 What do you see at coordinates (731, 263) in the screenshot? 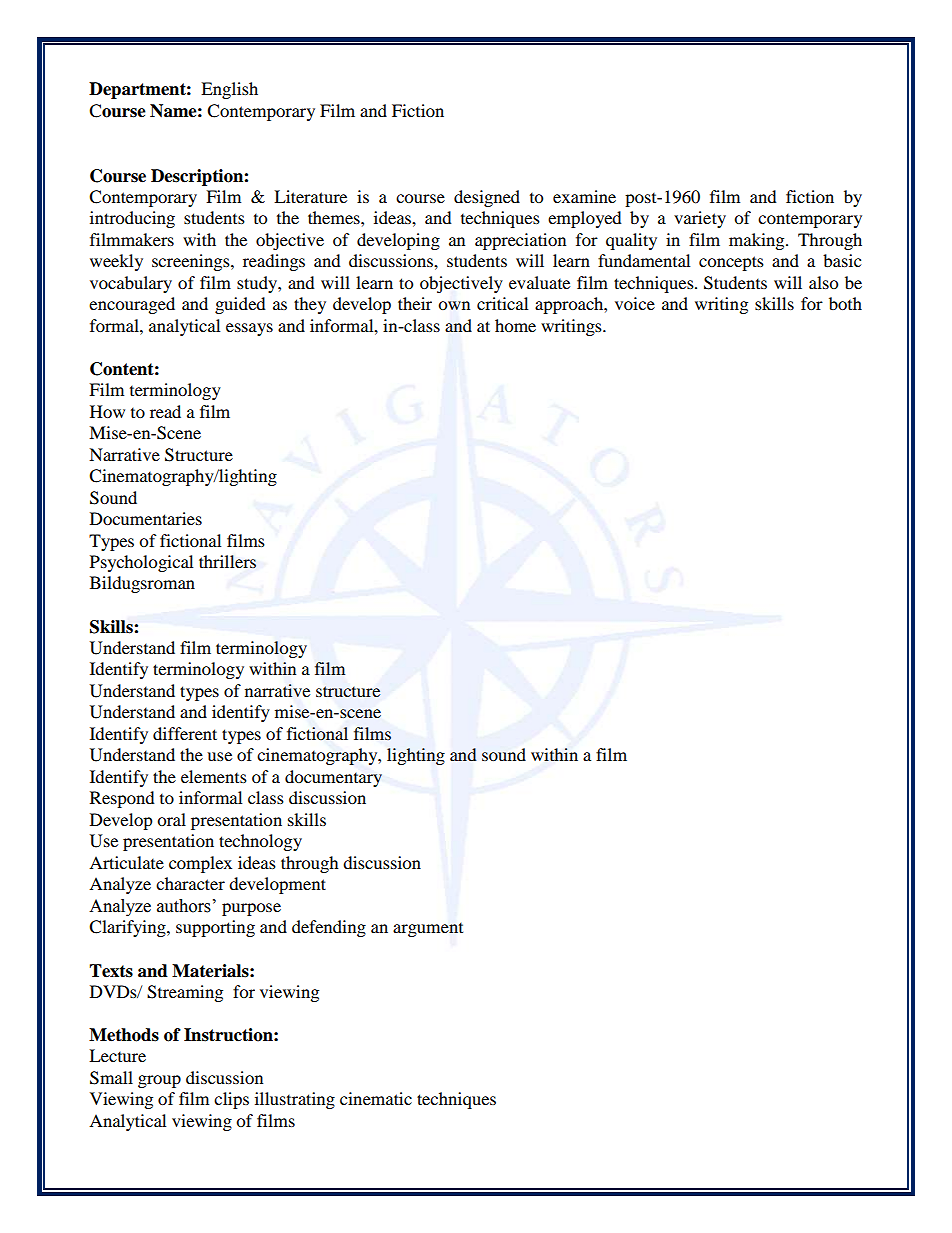
I see `concepts` at bounding box center [731, 263].
